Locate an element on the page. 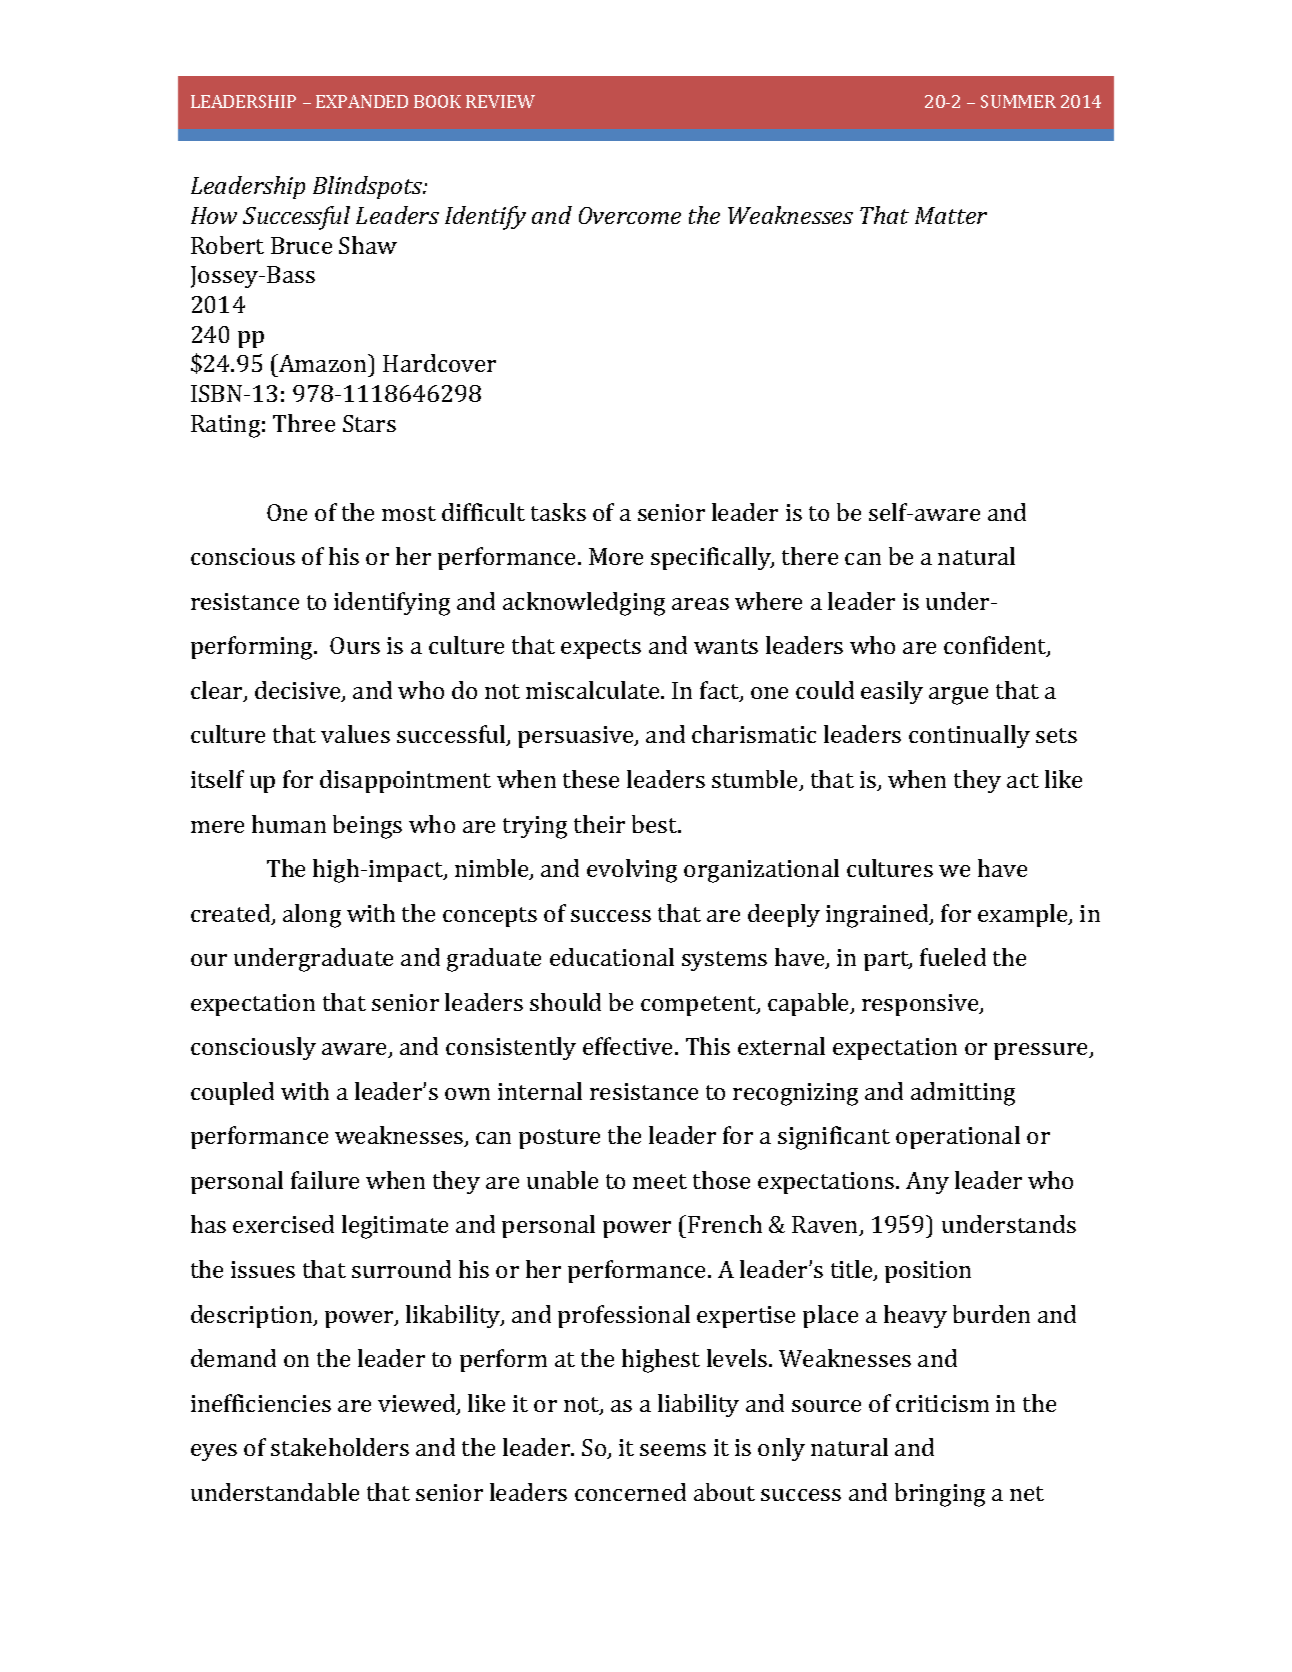 The width and height of the document is (1292, 1672). human is located at coordinates (289, 824).
